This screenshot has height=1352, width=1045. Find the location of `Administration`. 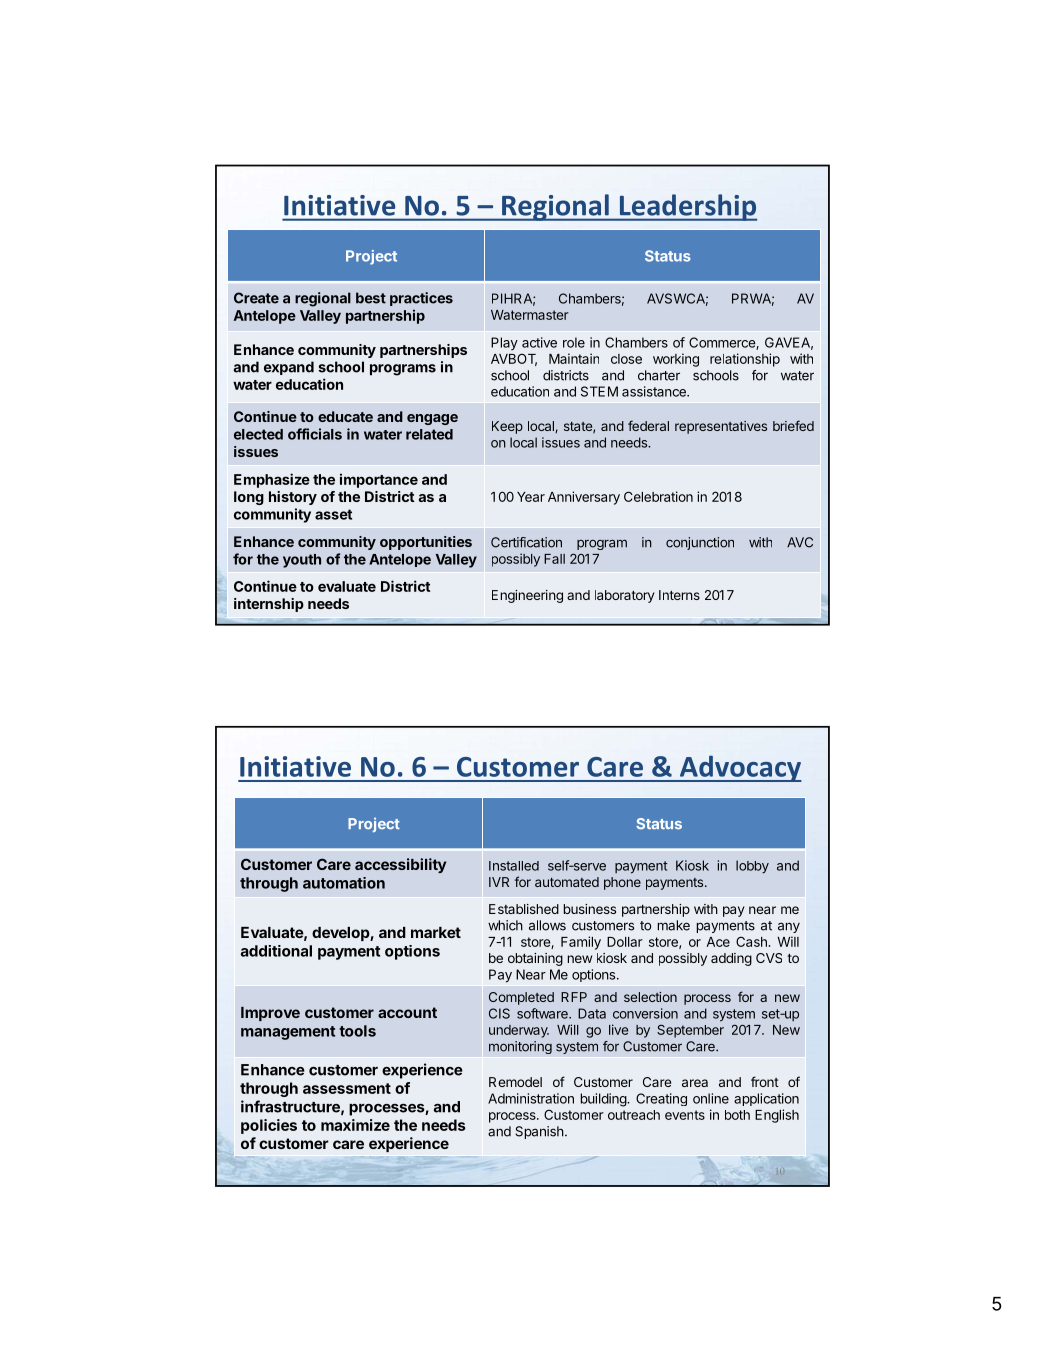

Administration is located at coordinates (531, 1098).
